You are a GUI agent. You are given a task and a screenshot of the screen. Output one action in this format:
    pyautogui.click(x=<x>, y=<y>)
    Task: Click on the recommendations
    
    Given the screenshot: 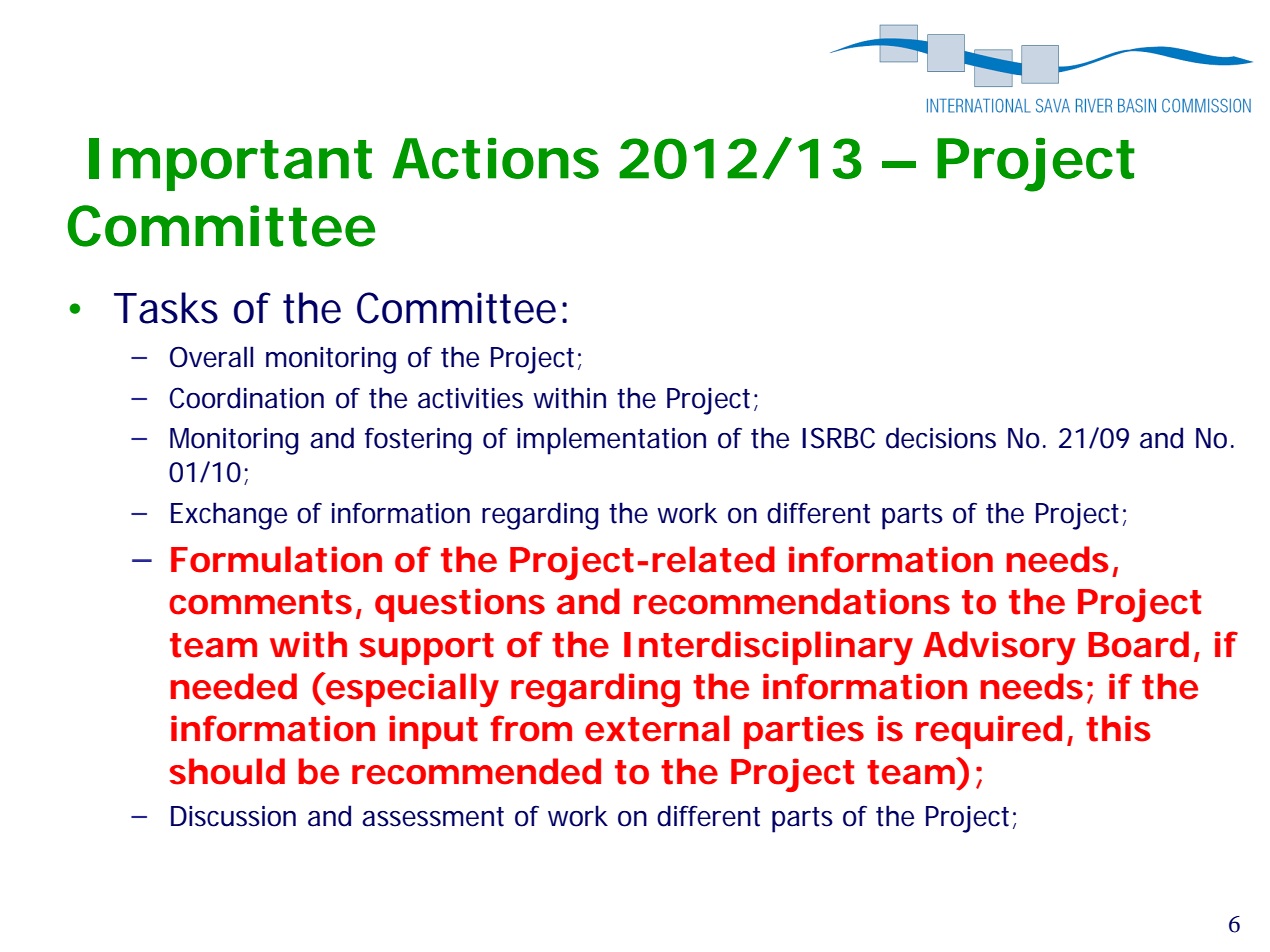 What is the action you would take?
    pyautogui.click(x=792, y=601)
